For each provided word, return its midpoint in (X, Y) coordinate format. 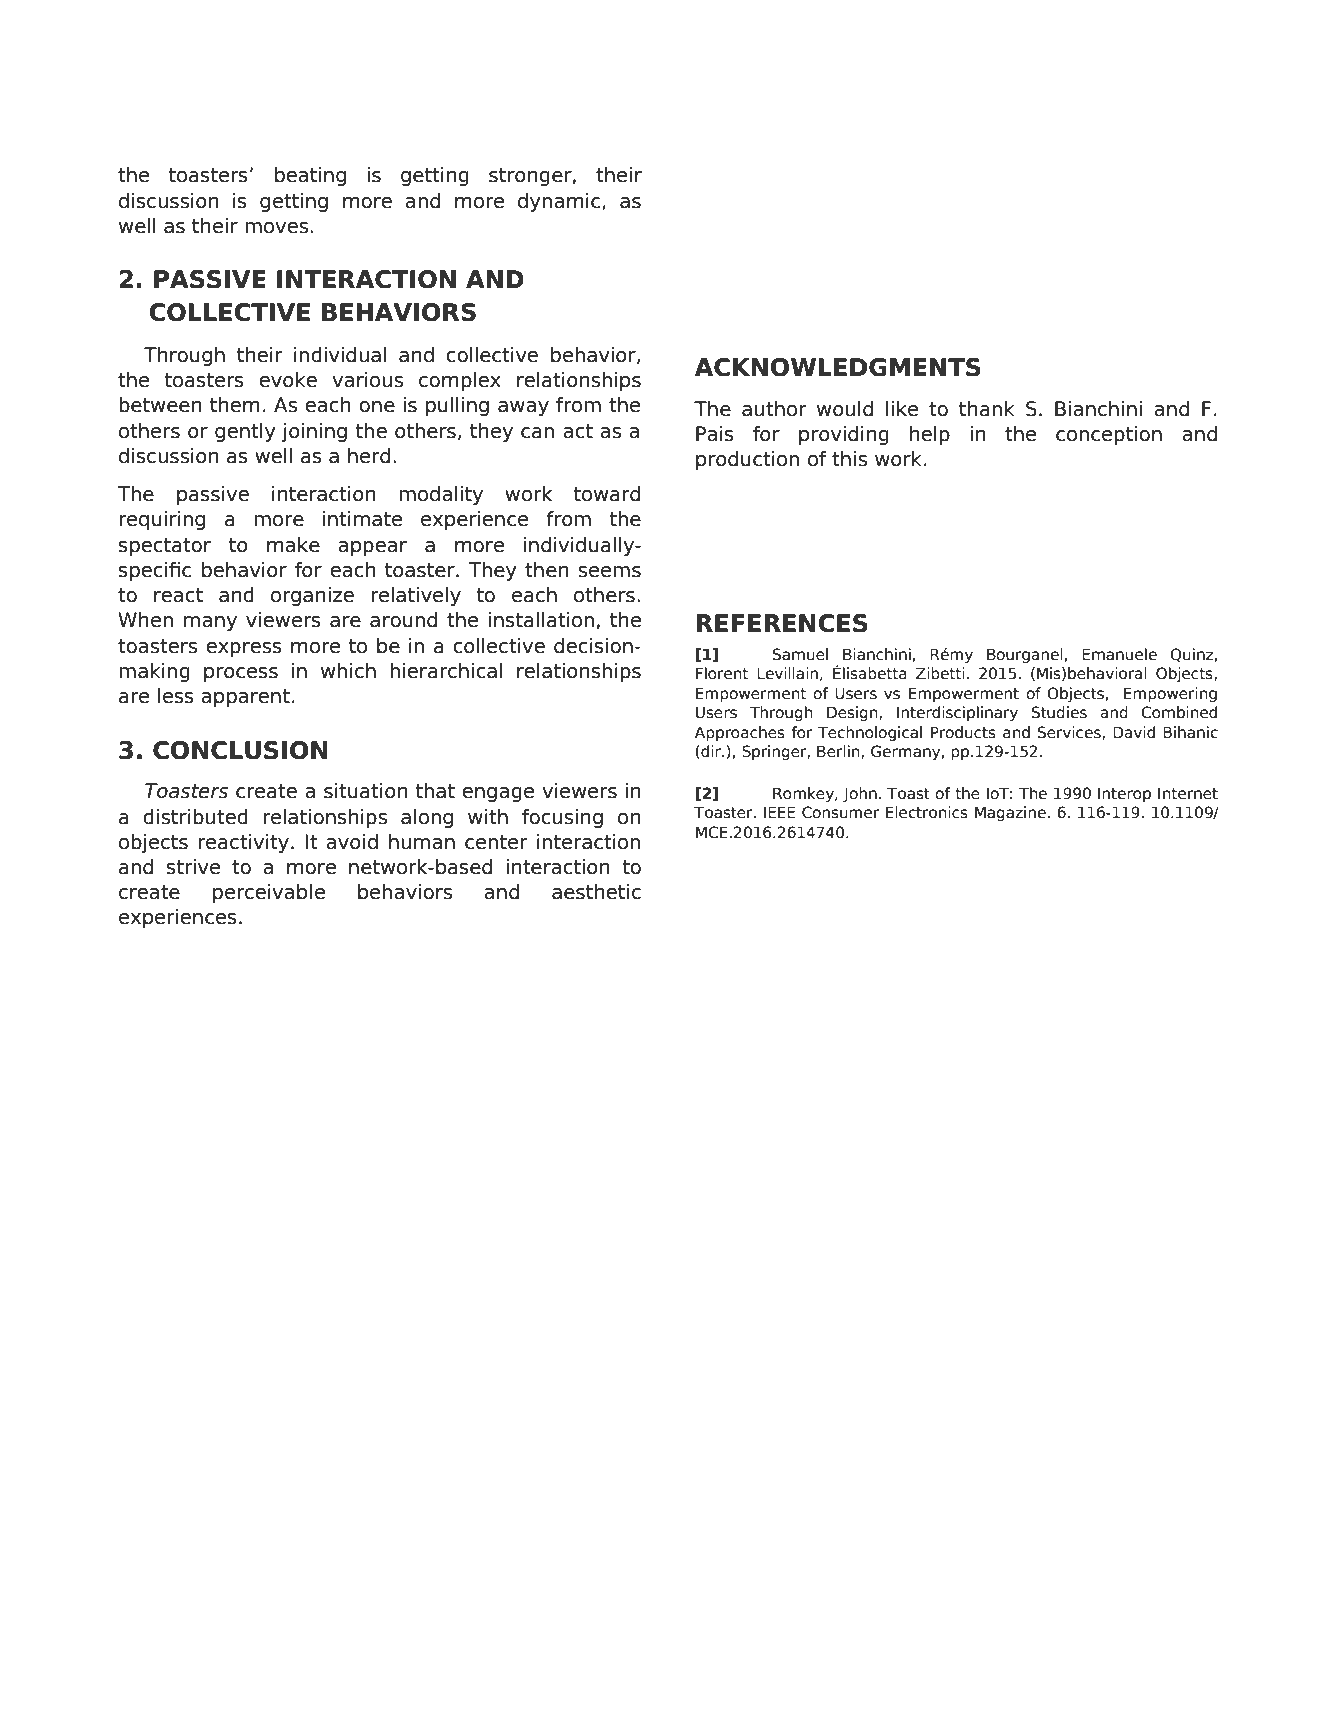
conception (1109, 435)
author (774, 409)
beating (310, 176)
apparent (245, 698)
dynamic (559, 202)
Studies (1059, 712)
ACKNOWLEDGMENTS (838, 367)
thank (987, 409)
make (293, 545)
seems (609, 572)
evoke (288, 380)
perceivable (269, 893)
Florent (722, 673)
